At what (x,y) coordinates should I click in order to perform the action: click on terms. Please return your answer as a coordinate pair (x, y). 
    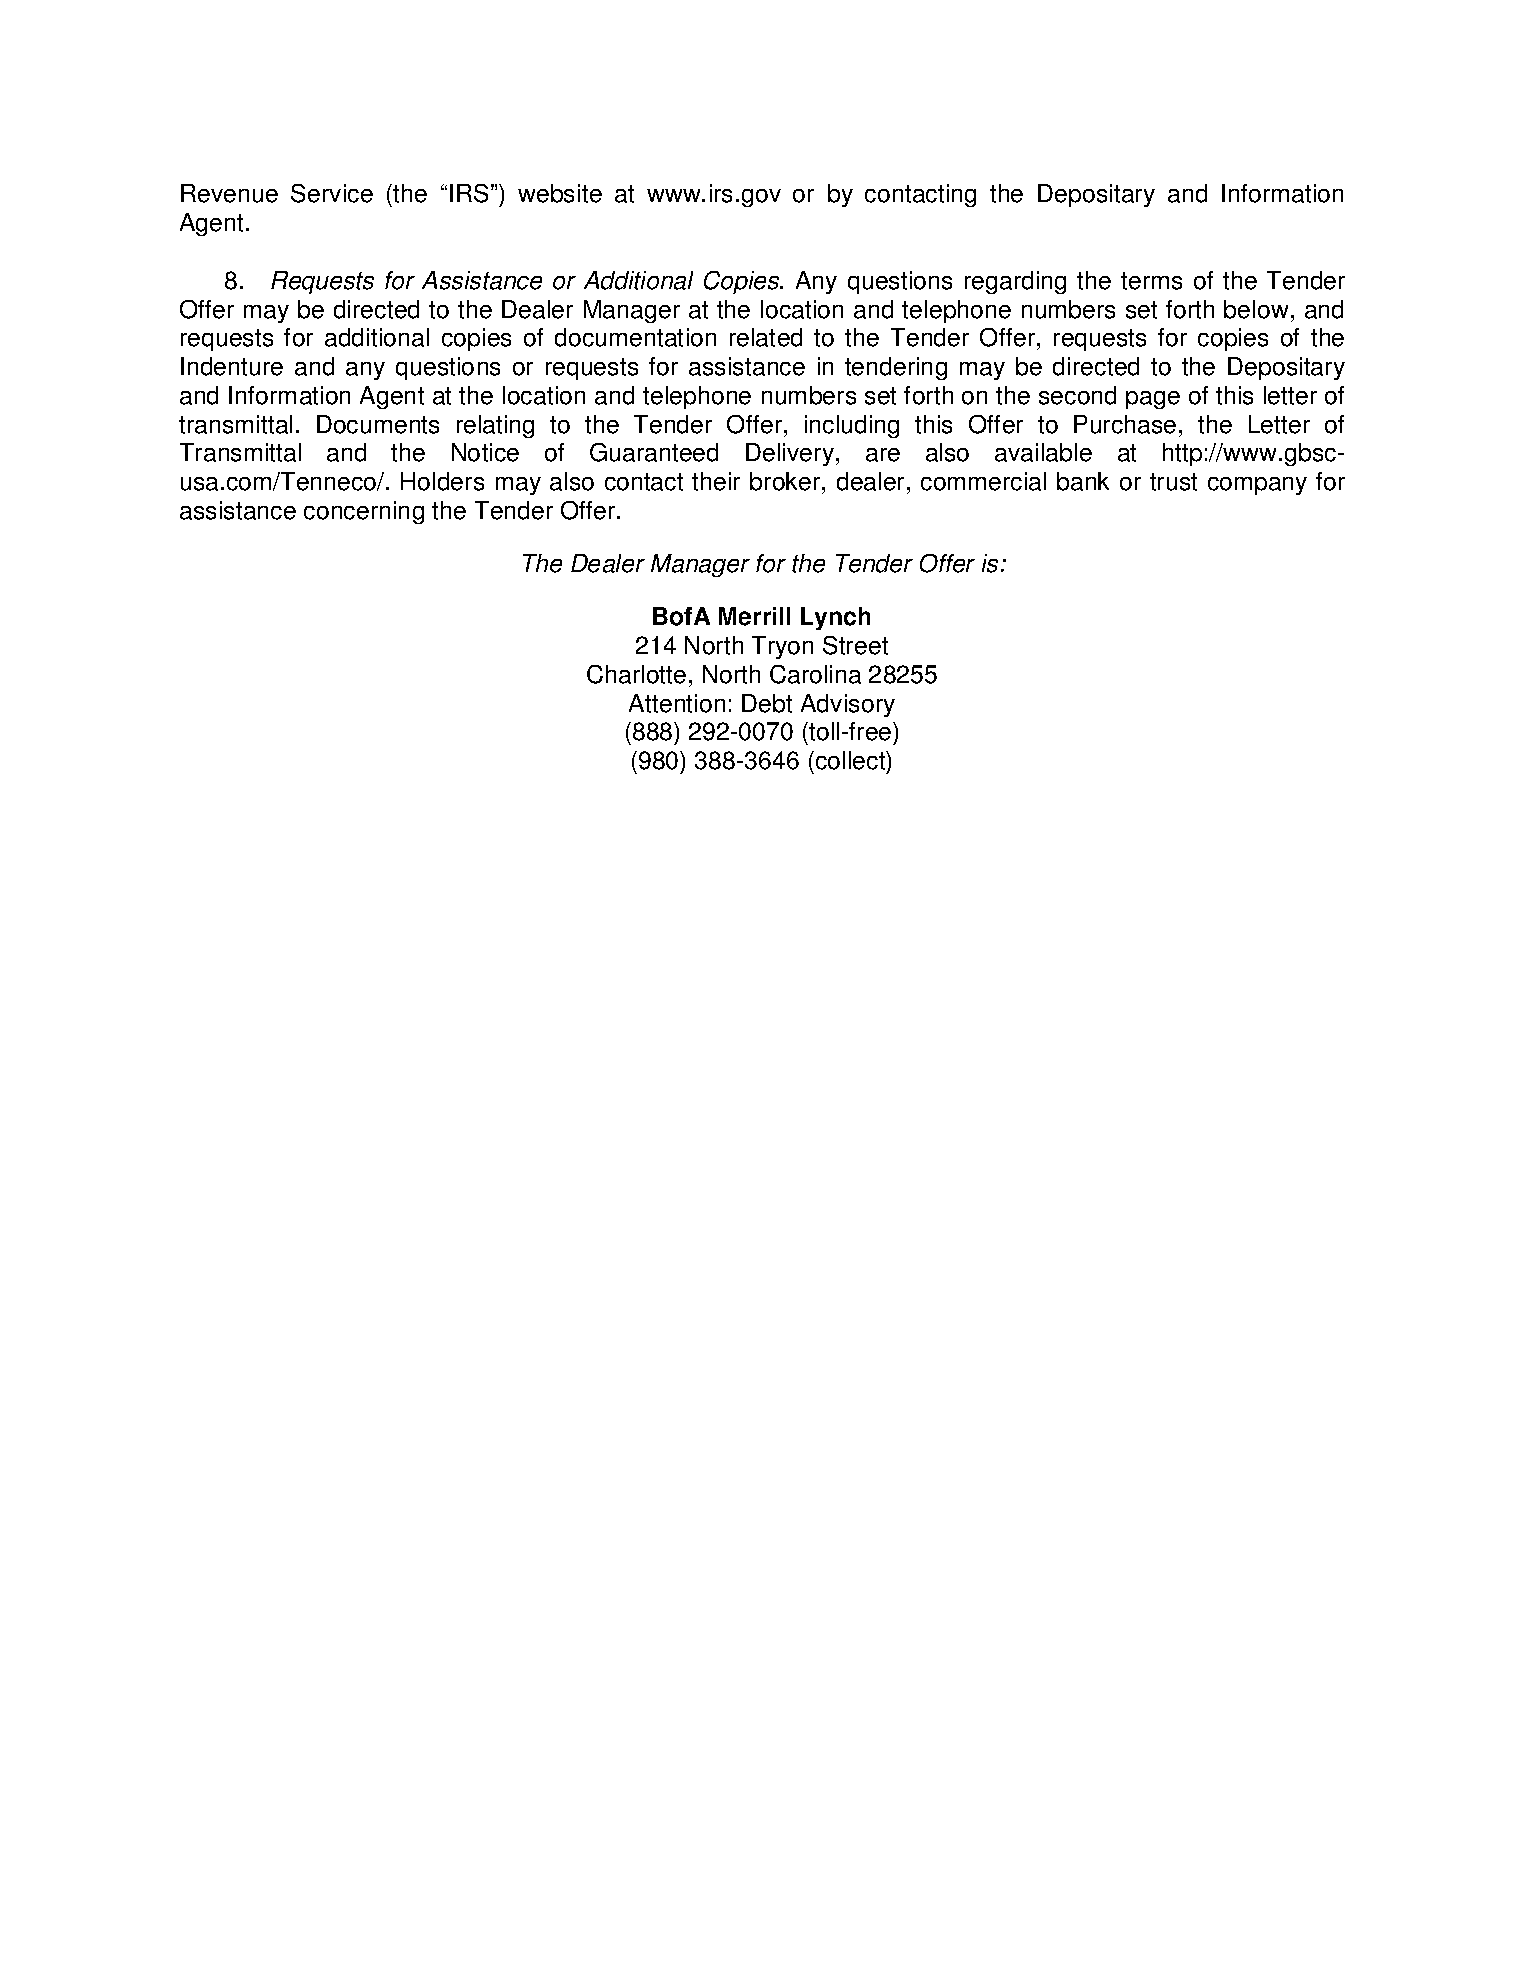
    Looking at the image, I should click on (1151, 281).
